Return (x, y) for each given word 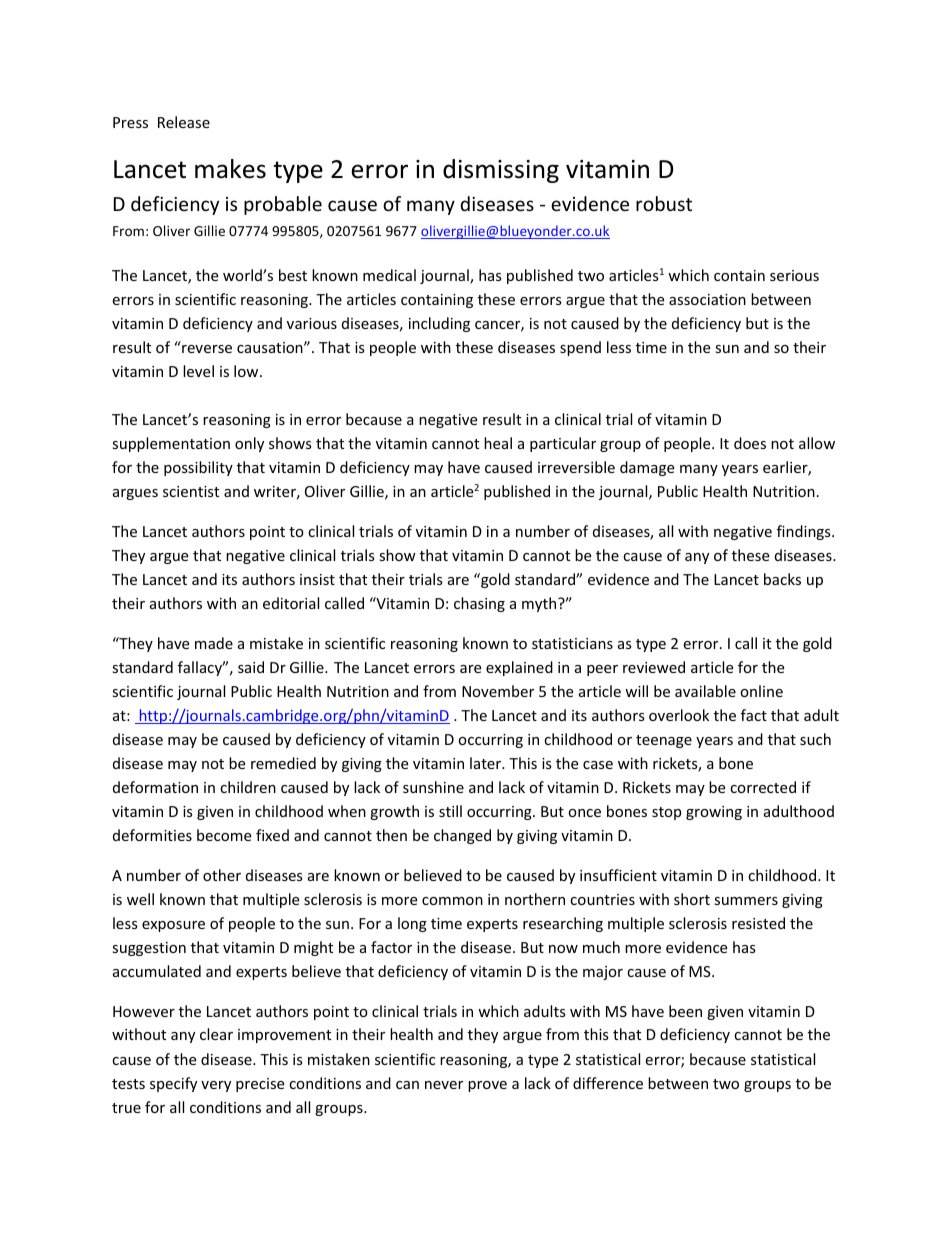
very (216, 1086)
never (444, 1085)
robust (664, 203)
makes (230, 169)
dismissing (501, 171)
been (685, 1011)
